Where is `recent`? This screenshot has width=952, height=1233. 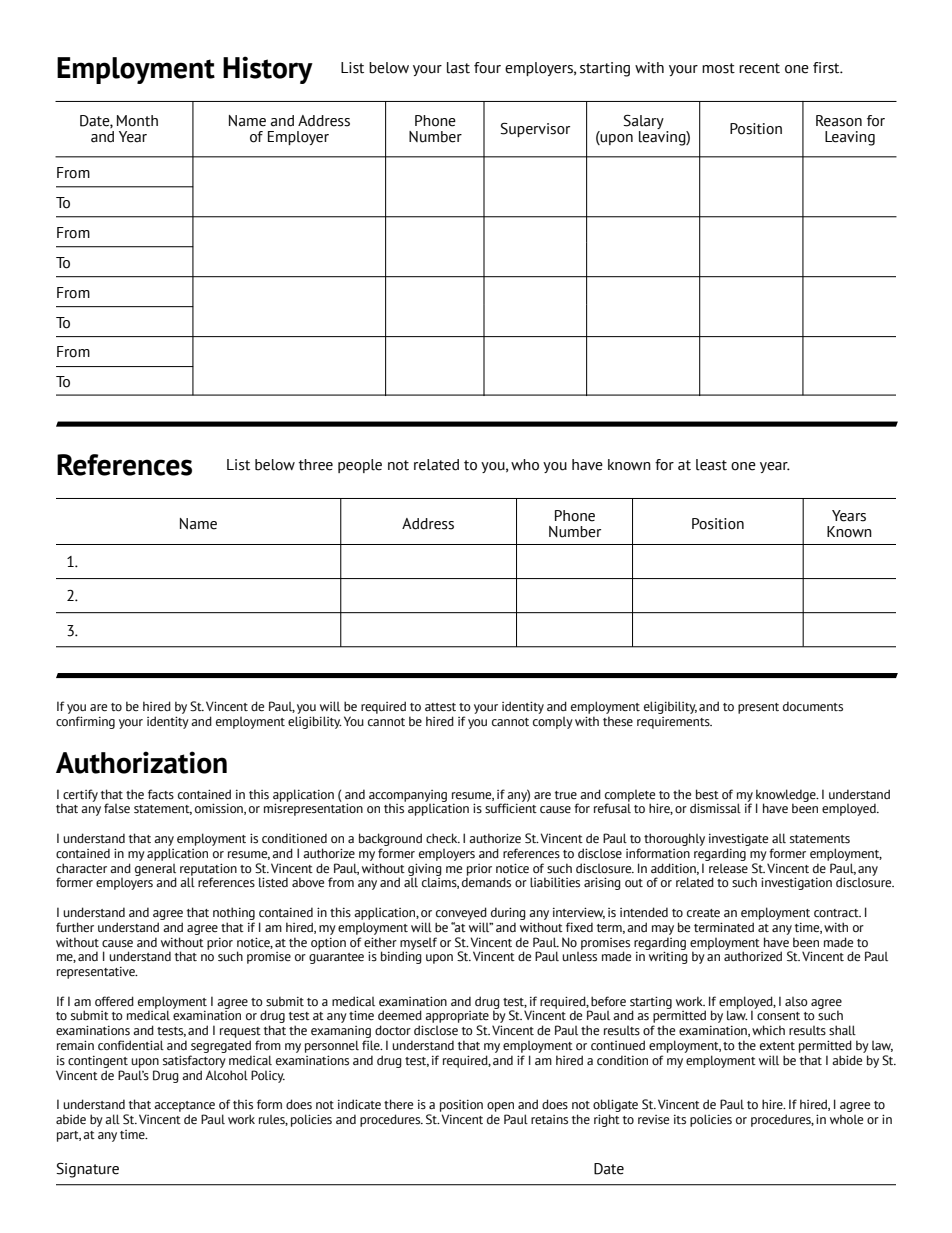 recent is located at coordinates (759, 68).
